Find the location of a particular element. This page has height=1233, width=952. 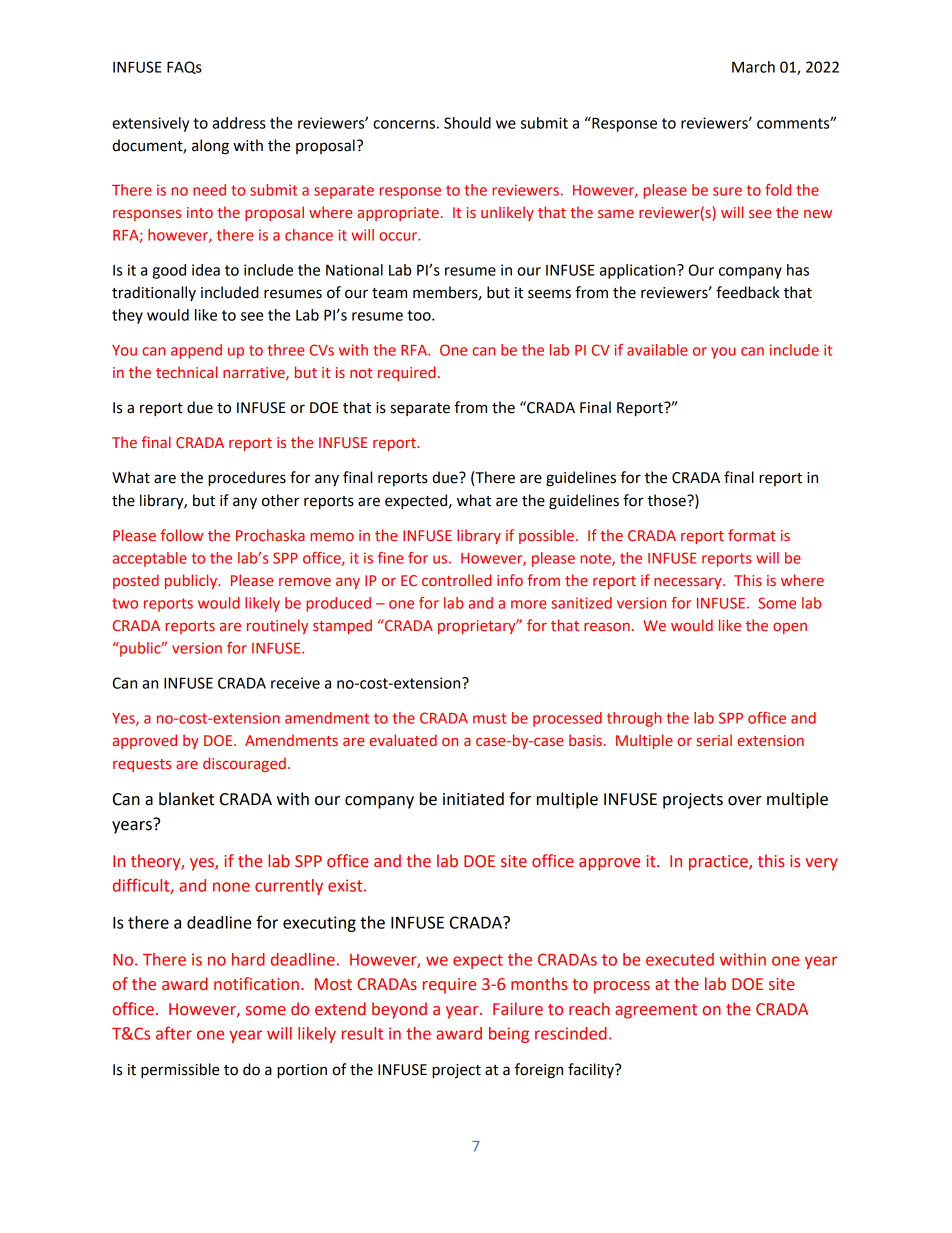

Should is located at coordinates (467, 123).
